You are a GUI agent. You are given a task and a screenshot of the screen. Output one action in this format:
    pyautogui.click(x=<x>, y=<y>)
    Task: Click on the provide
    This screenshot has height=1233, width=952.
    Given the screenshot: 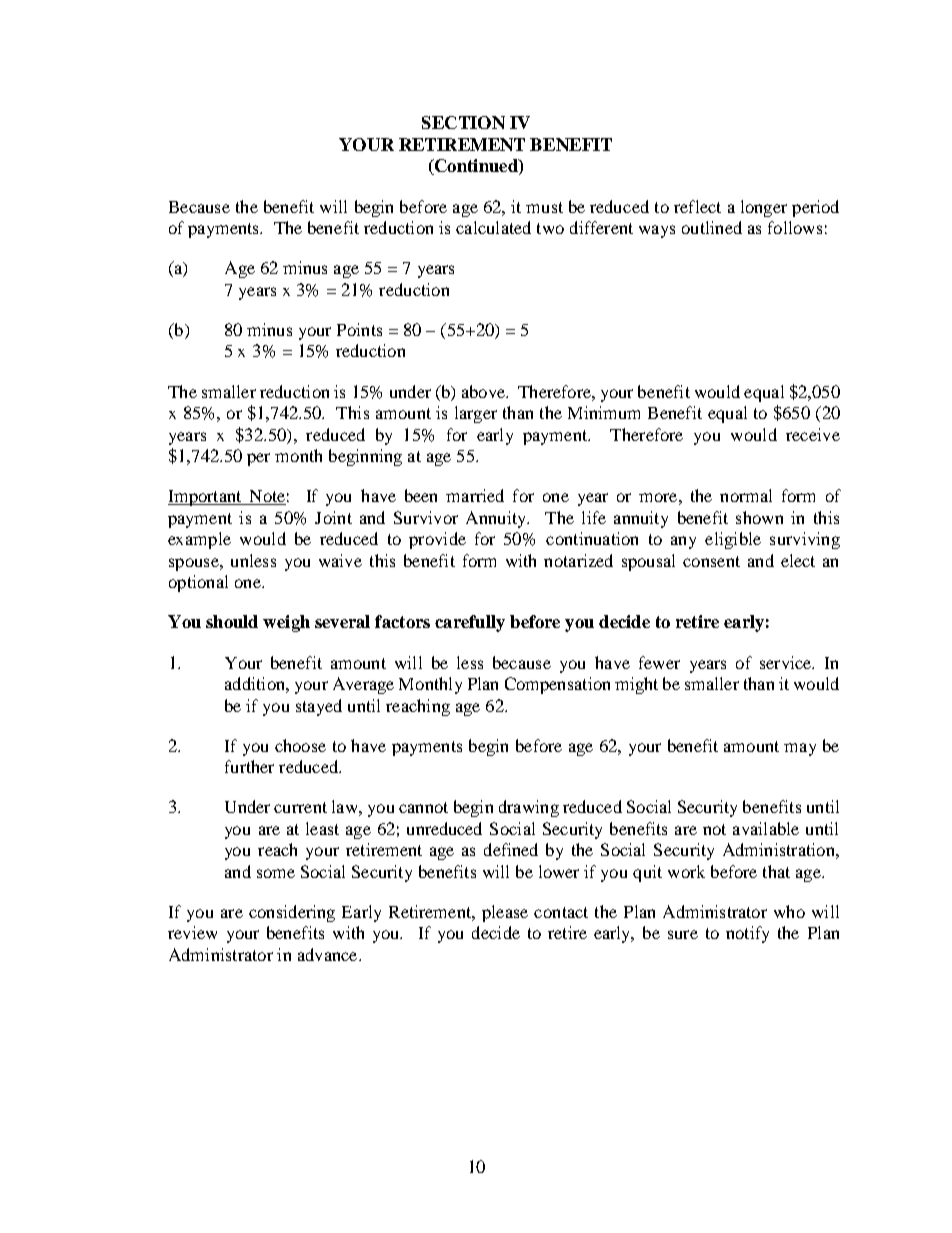 What is the action you would take?
    pyautogui.click(x=437, y=540)
